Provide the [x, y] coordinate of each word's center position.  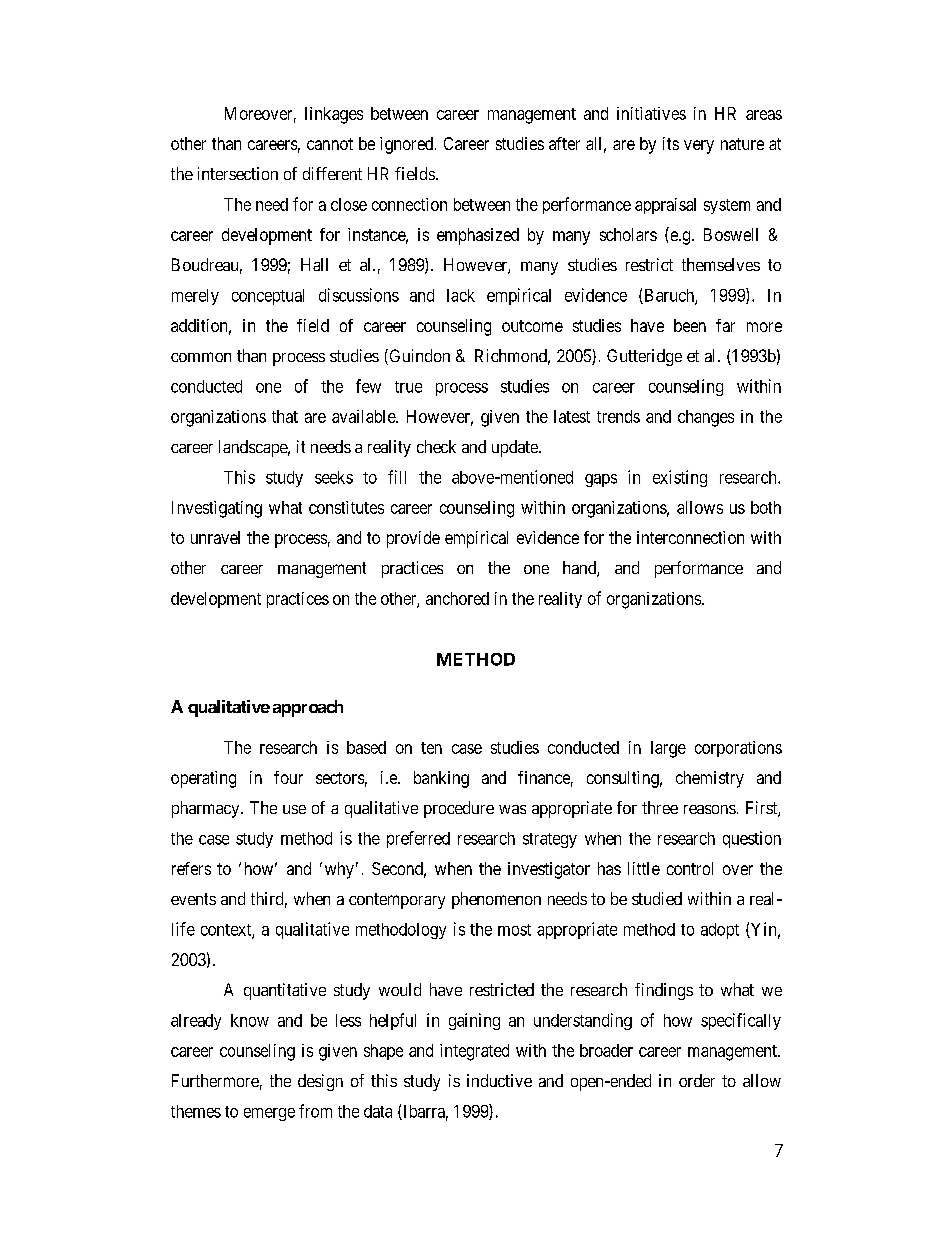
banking [441, 779]
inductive [499, 1080]
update [516, 448]
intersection [238, 173]
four [288, 777]
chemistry [710, 779]
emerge [269, 1114]
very [699, 147]
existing [680, 478]
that [285, 416]
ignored [408, 145]
